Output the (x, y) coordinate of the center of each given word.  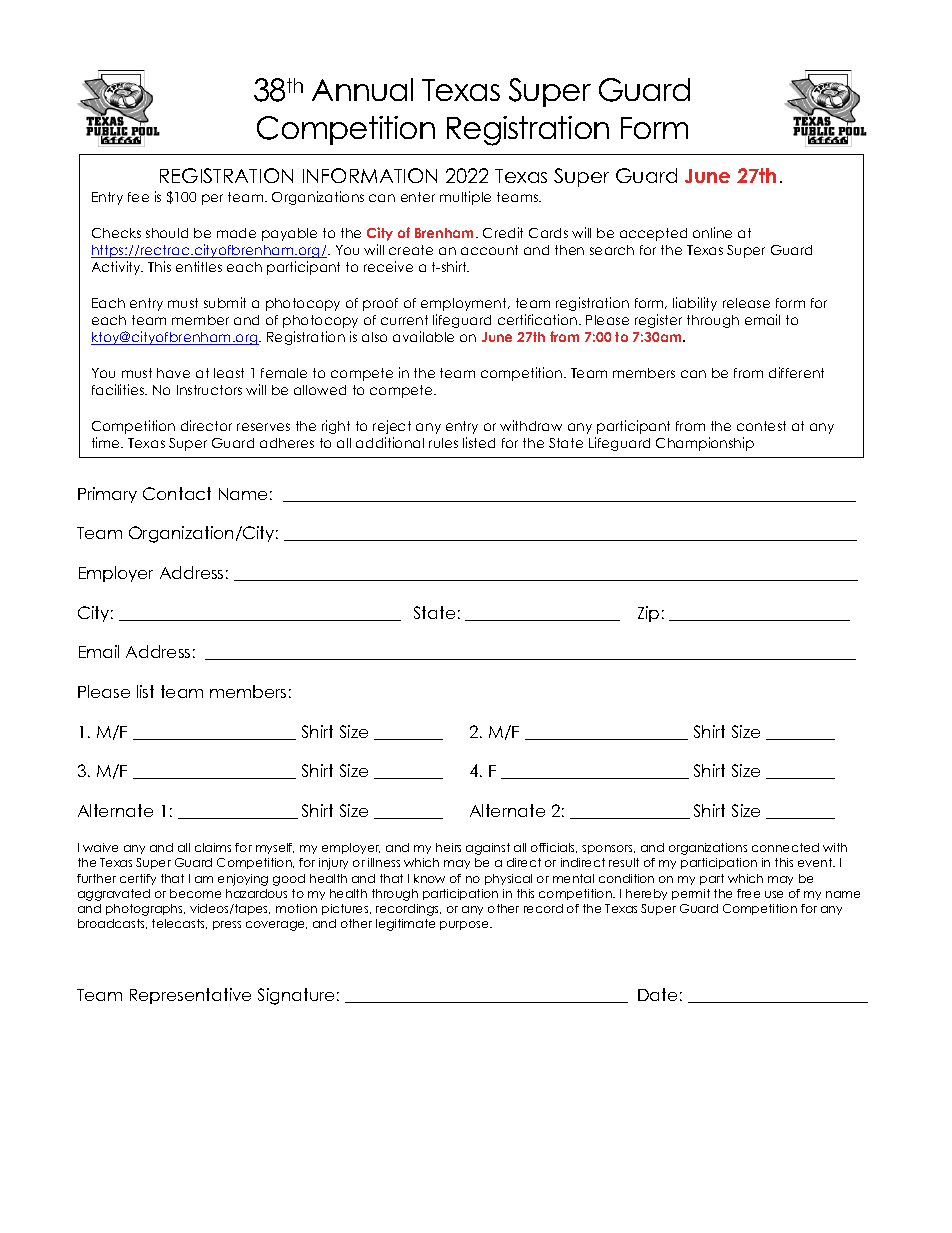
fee (138, 197)
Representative (190, 996)
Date (657, 994)
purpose (465, 925)
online (712, 232)
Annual (362, 89)
